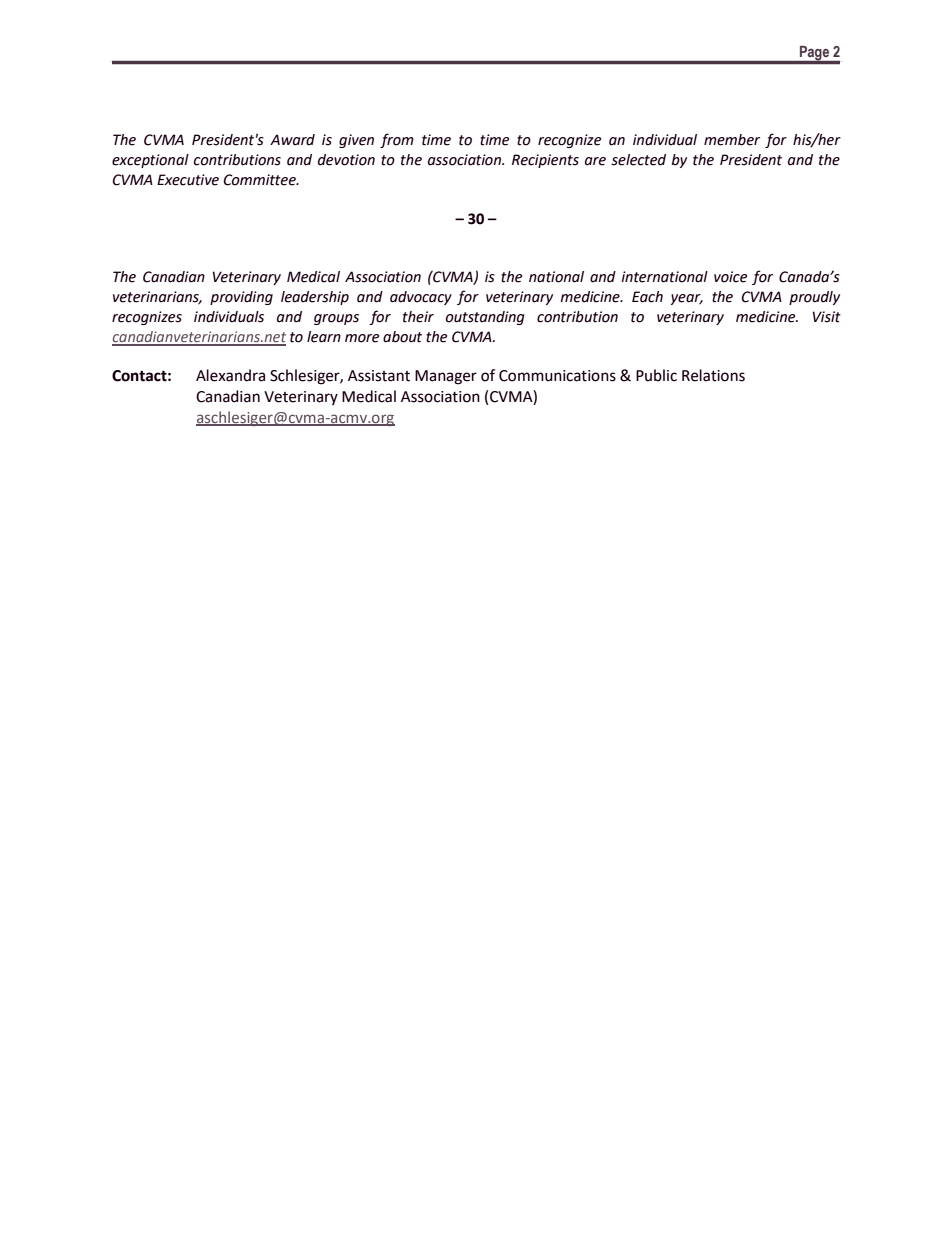  What do you see at coordinates (732, 140) in the screenshot?
I see `member` at bounding box center [732, 140].
